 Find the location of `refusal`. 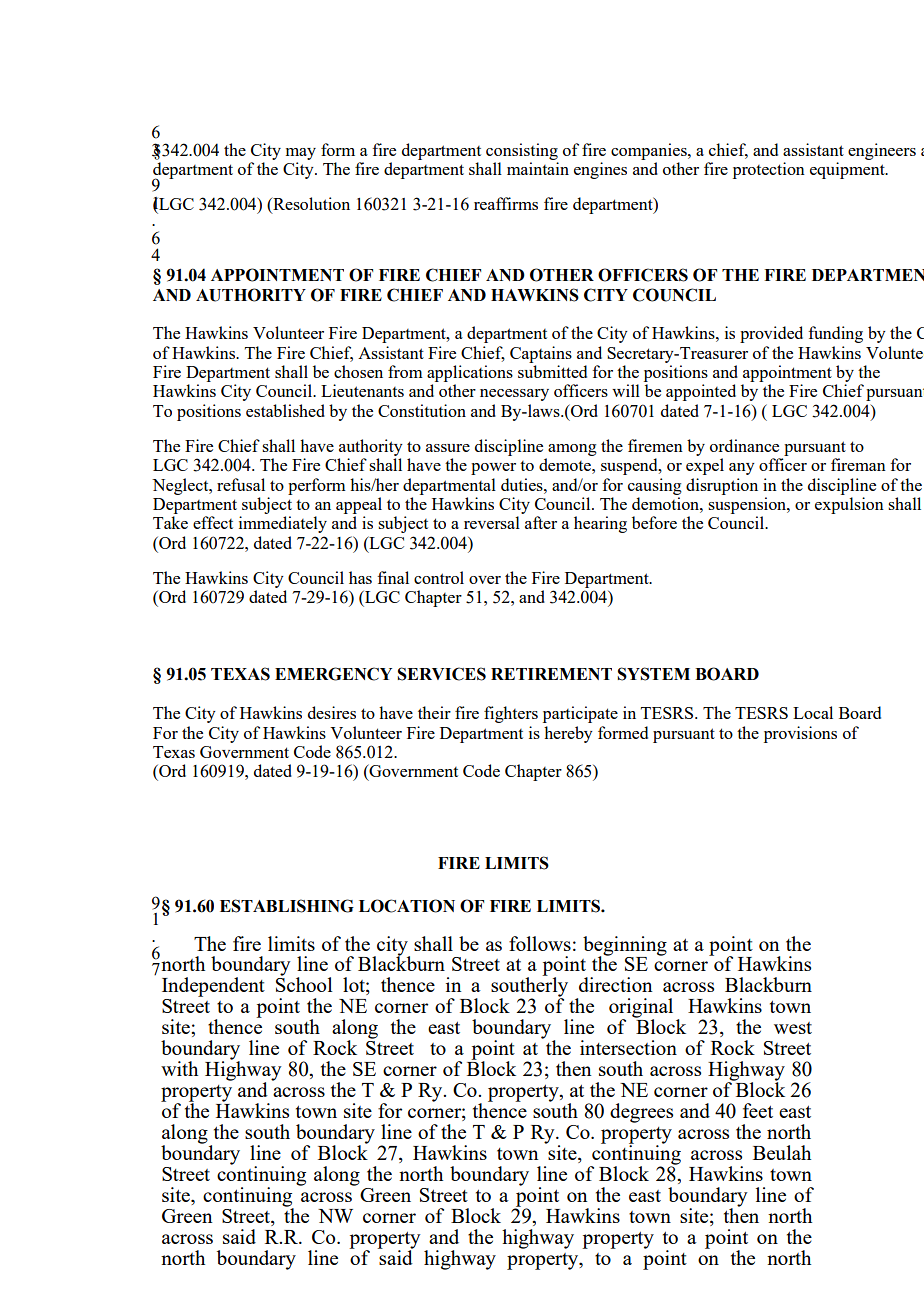

refusal is located at coordinates (241, 484).
